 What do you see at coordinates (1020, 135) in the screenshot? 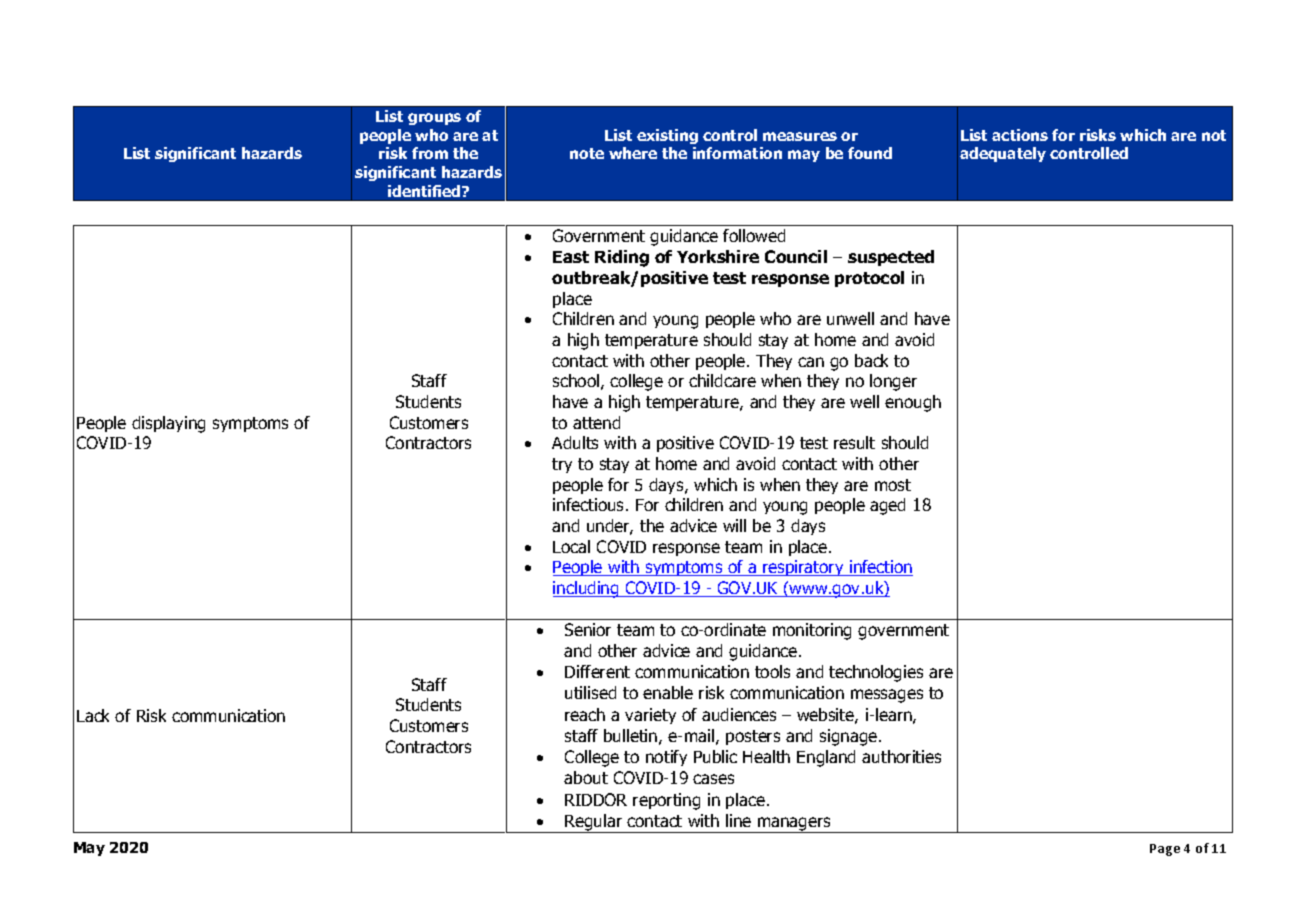
I see `actions` at bounding box center [1020, 135].
